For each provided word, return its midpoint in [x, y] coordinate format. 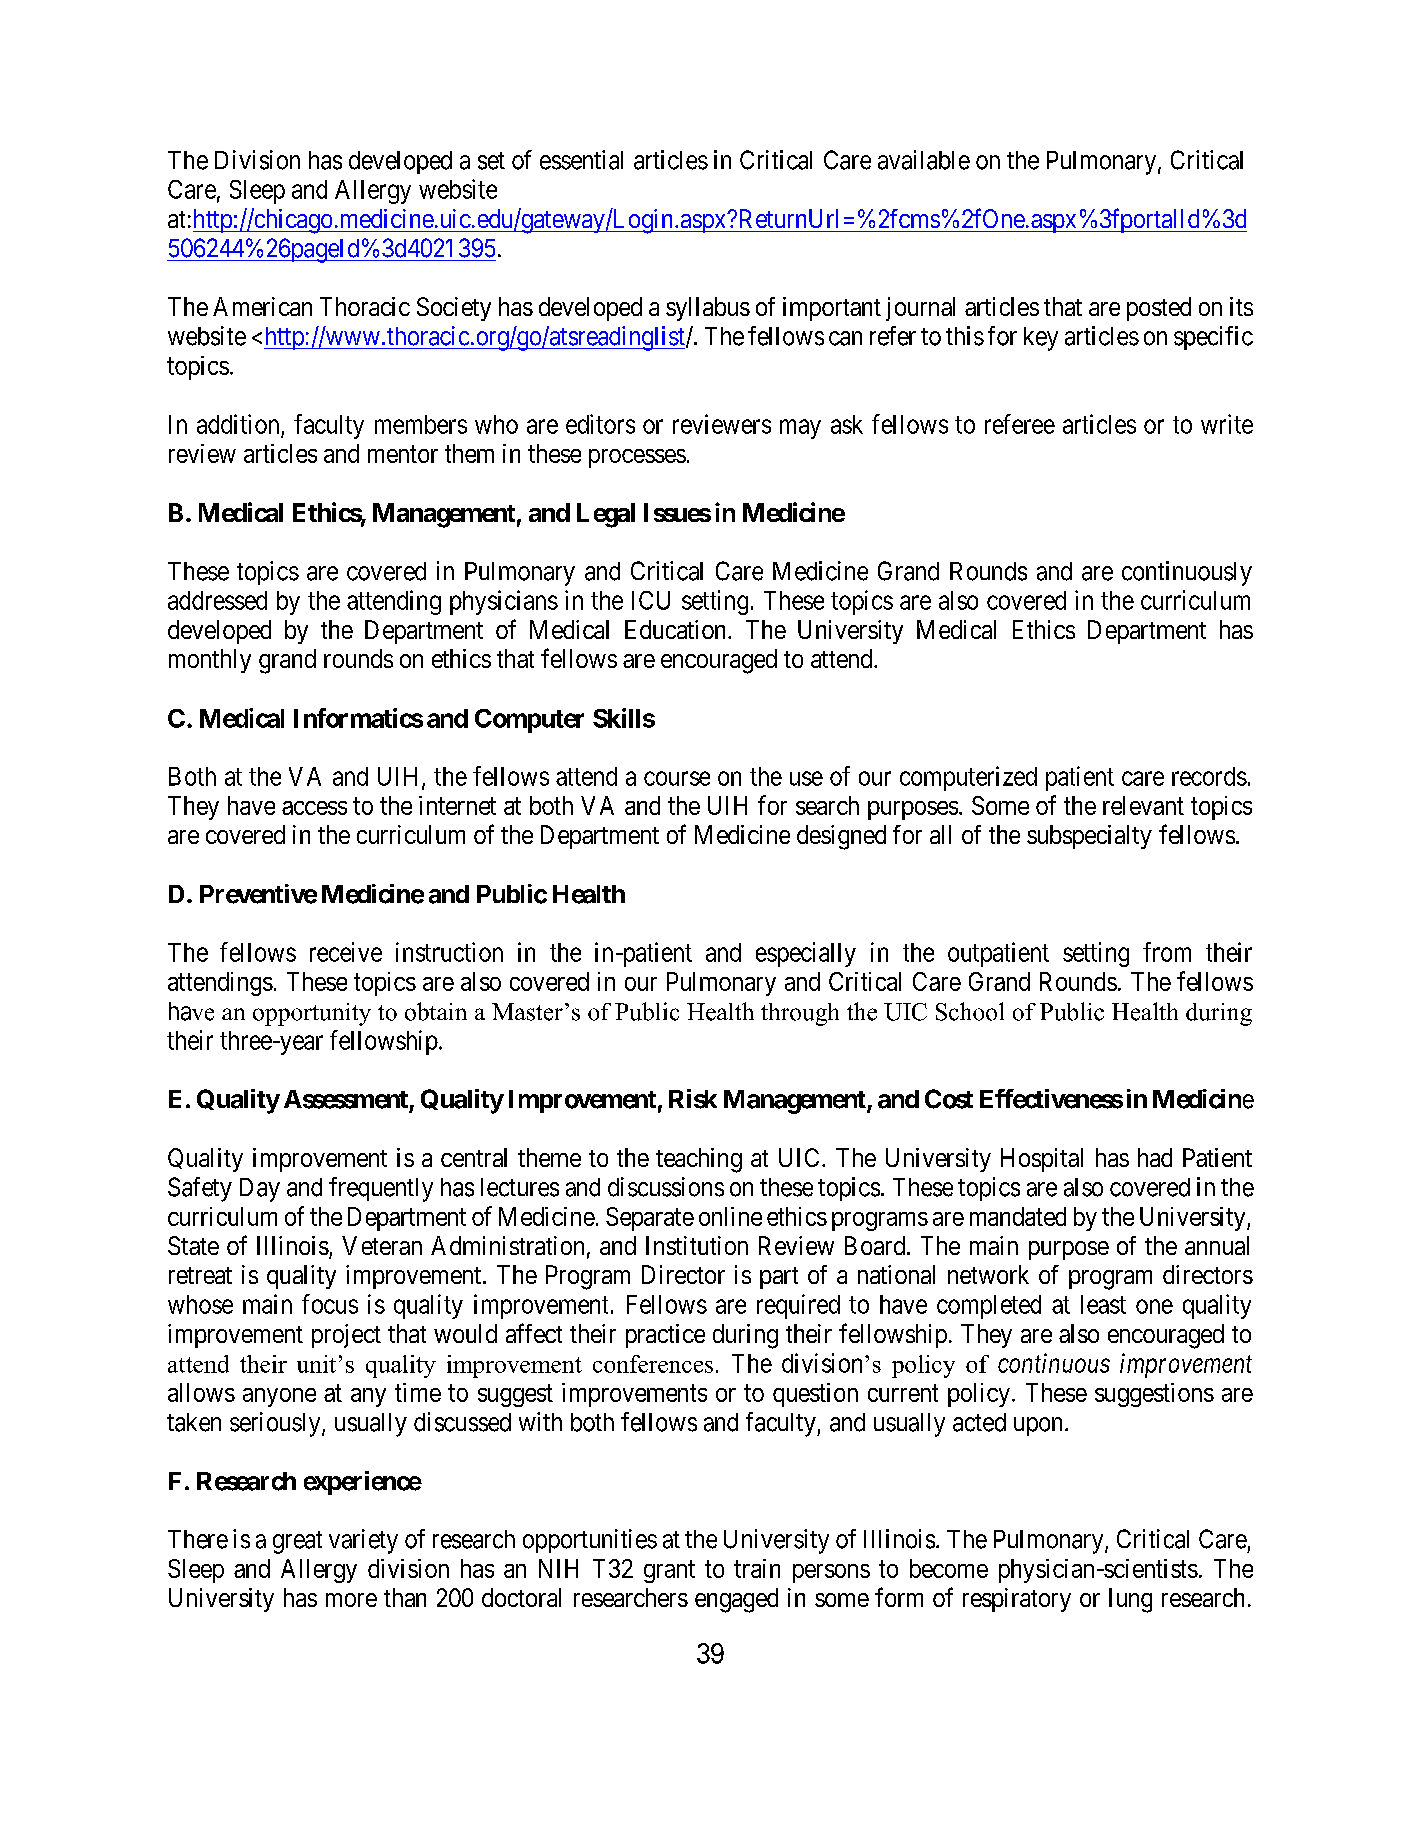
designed [841, 837]
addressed [217, 600]
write [1227, 424]
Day [260, 1190]
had [1155, 1157]
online [730, 1216]
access [314, 808]
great [297, 1542]
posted [1159, 309]
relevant [1143, 805]
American [262, 306]
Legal [606, 515]
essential [581, 160]
